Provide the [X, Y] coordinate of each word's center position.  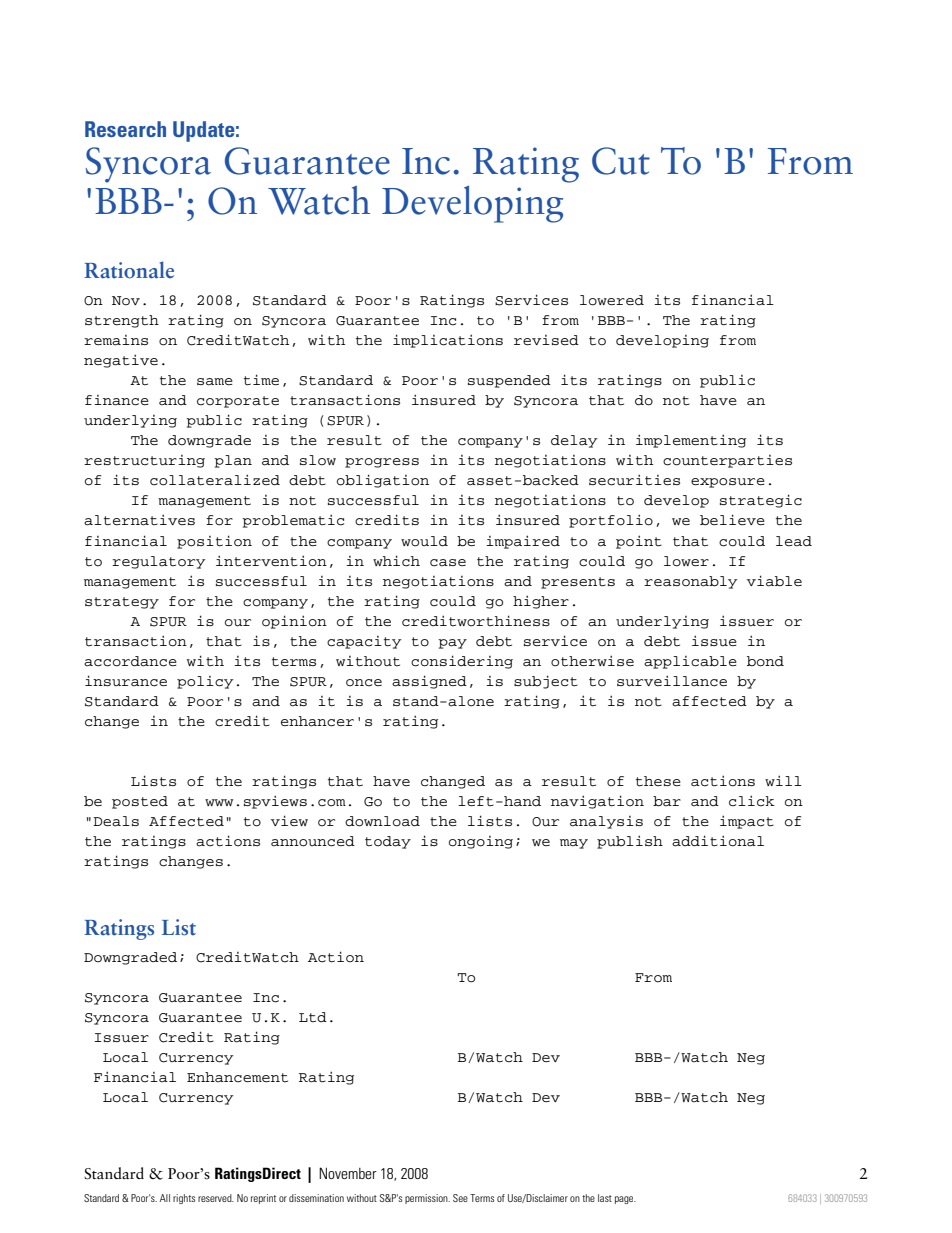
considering [462, 662]
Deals [116, 821]
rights [184, 1199]
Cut [621, 161]
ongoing [481, 842]
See [460, 1198]
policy [205, 682]
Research [125, 129]
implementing [691, 441]
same [215, 382]
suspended [509, 381]
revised [546, 340]
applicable [690, 662]
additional [718, 841]
